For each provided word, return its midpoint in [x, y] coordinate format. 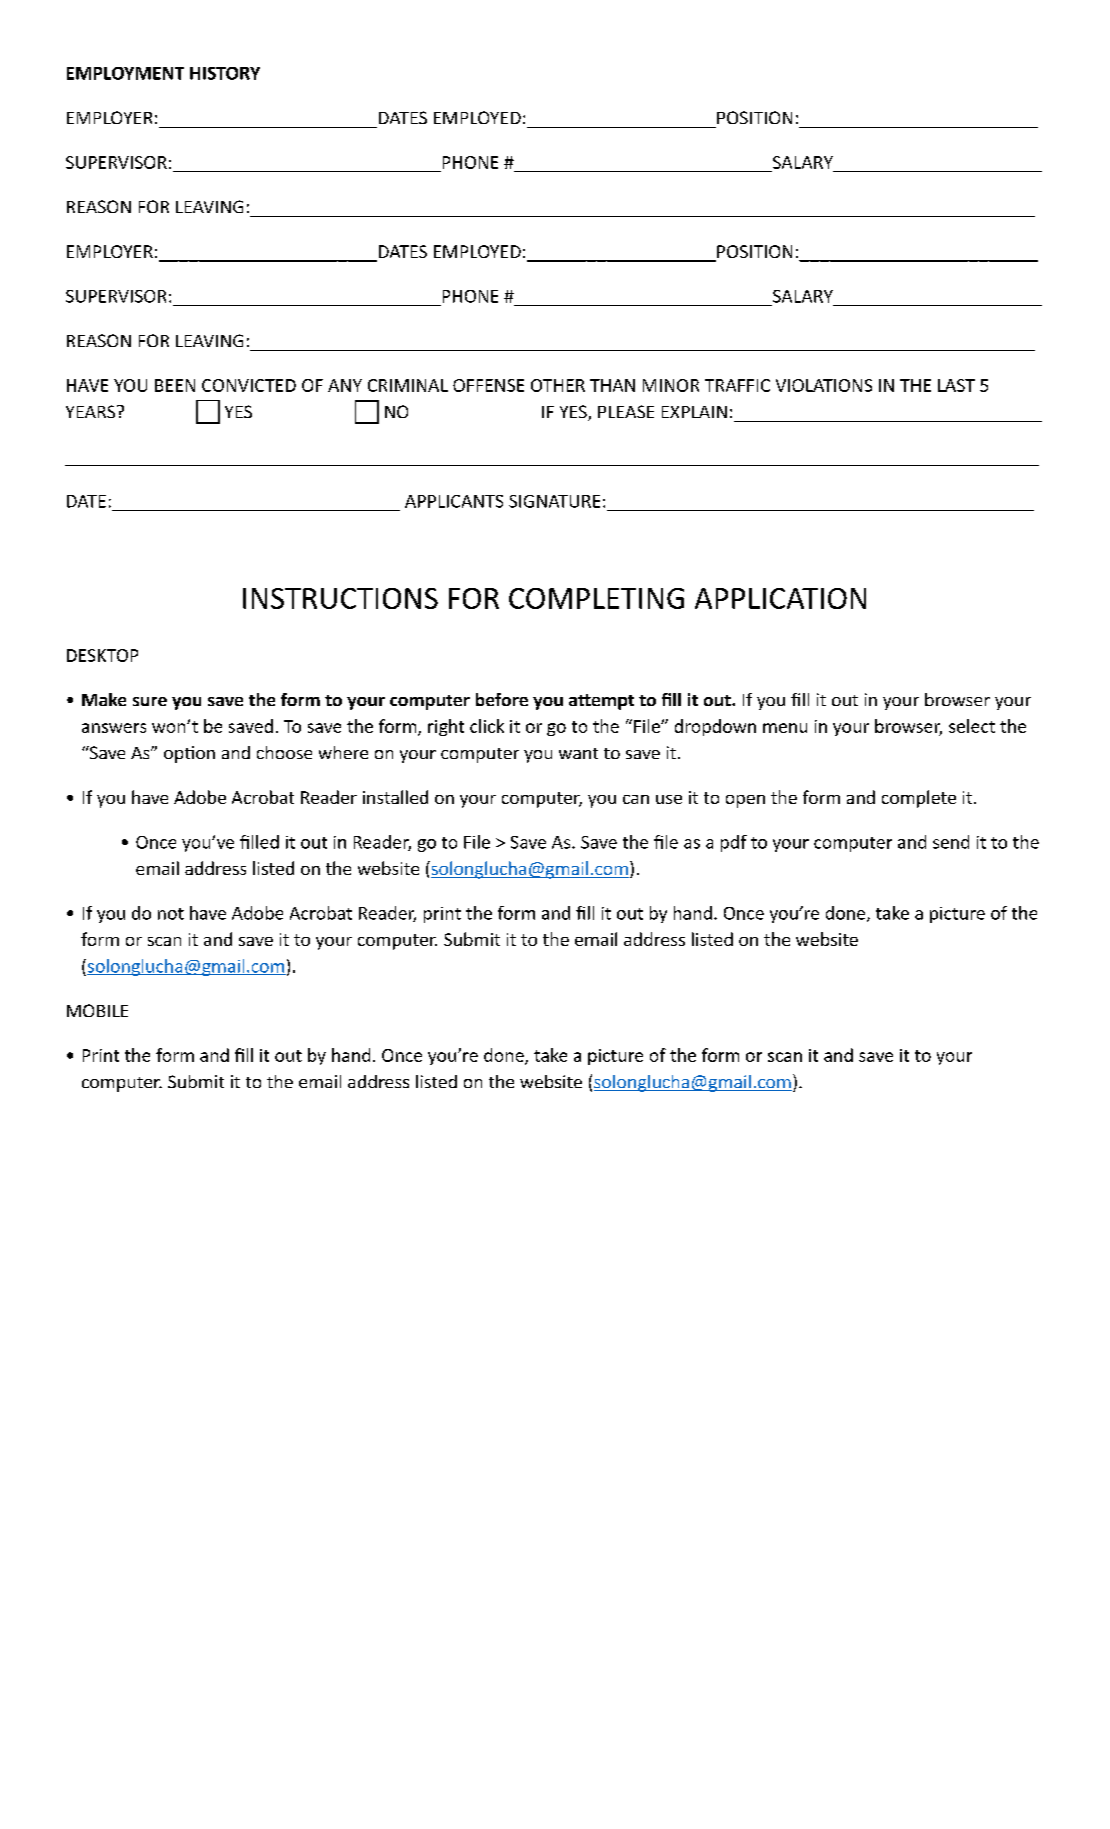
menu [785, 728]
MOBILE [97, 1010]
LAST [956, 385]
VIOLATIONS [824, 385]
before [502, 699]
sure [150, 701]
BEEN [175, 385]
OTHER [558, 385]
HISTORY [225, 73]
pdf [734, 843]
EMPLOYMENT [125, 73]
